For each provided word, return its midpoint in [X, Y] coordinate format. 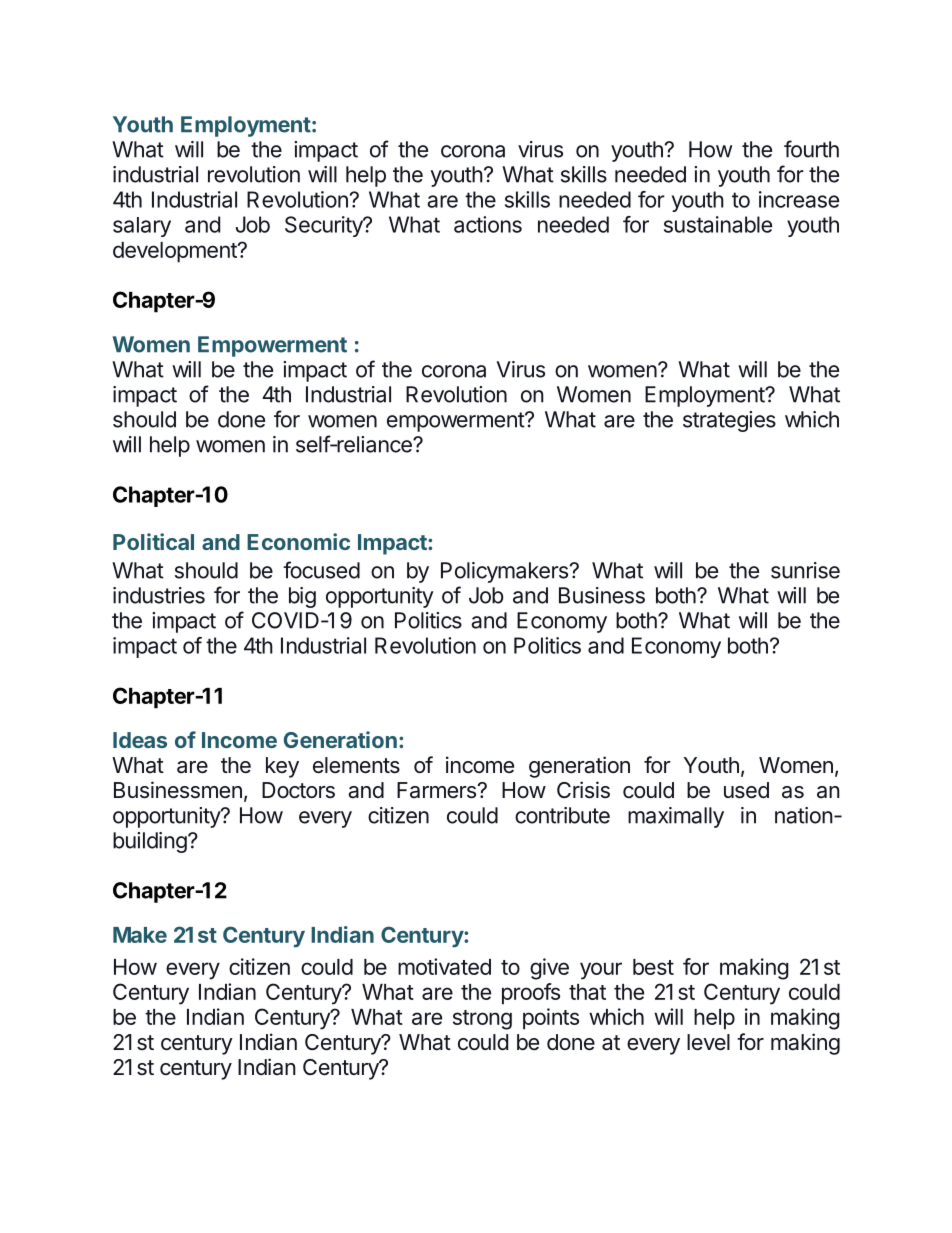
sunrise [805, 570]
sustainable [718, 224]
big [302, 597]
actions [488, 224]
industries [159, 595]
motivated [444, 966]
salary [142, 227]
